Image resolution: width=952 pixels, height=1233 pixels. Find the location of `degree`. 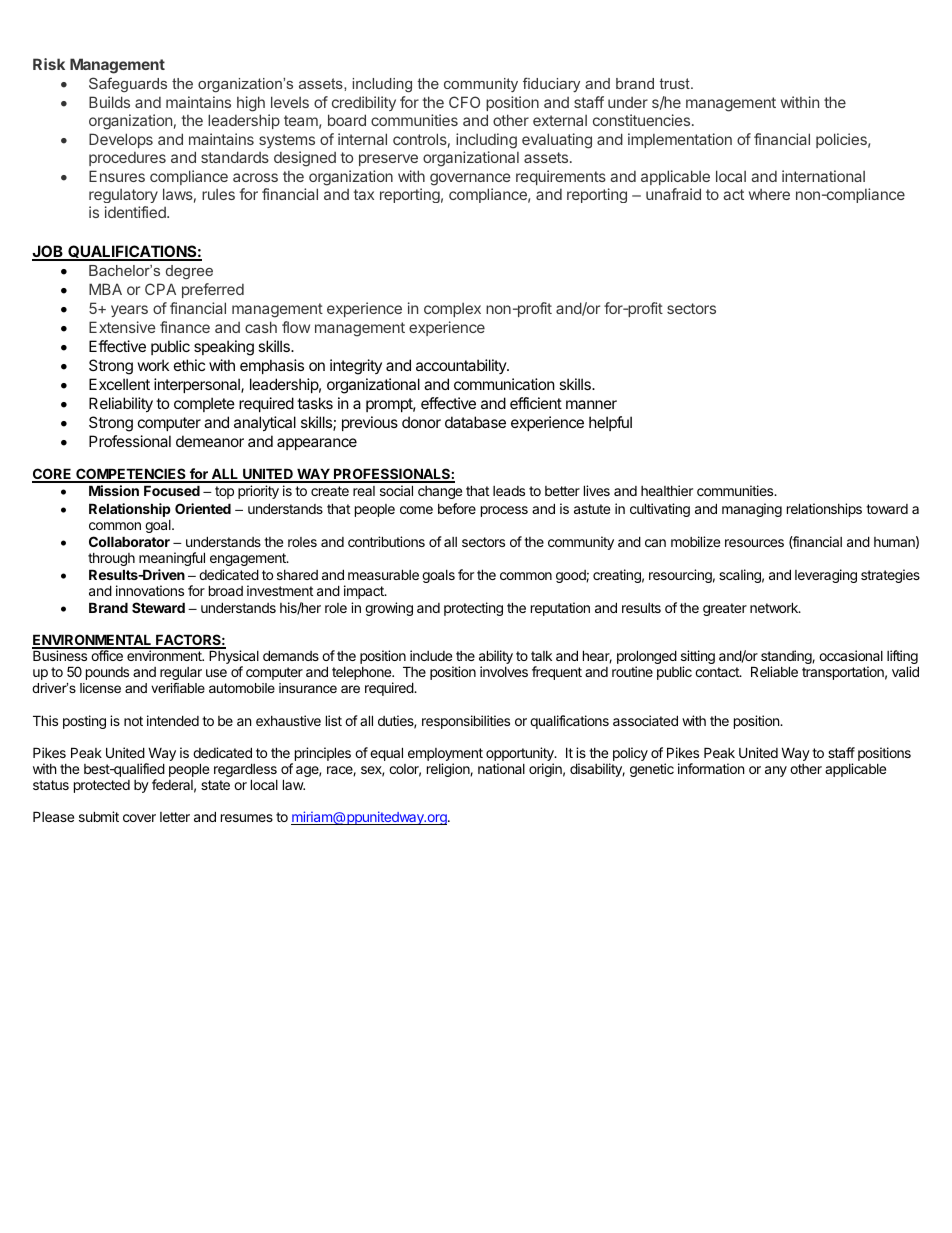

degree is located at coordinates (189, 272).
